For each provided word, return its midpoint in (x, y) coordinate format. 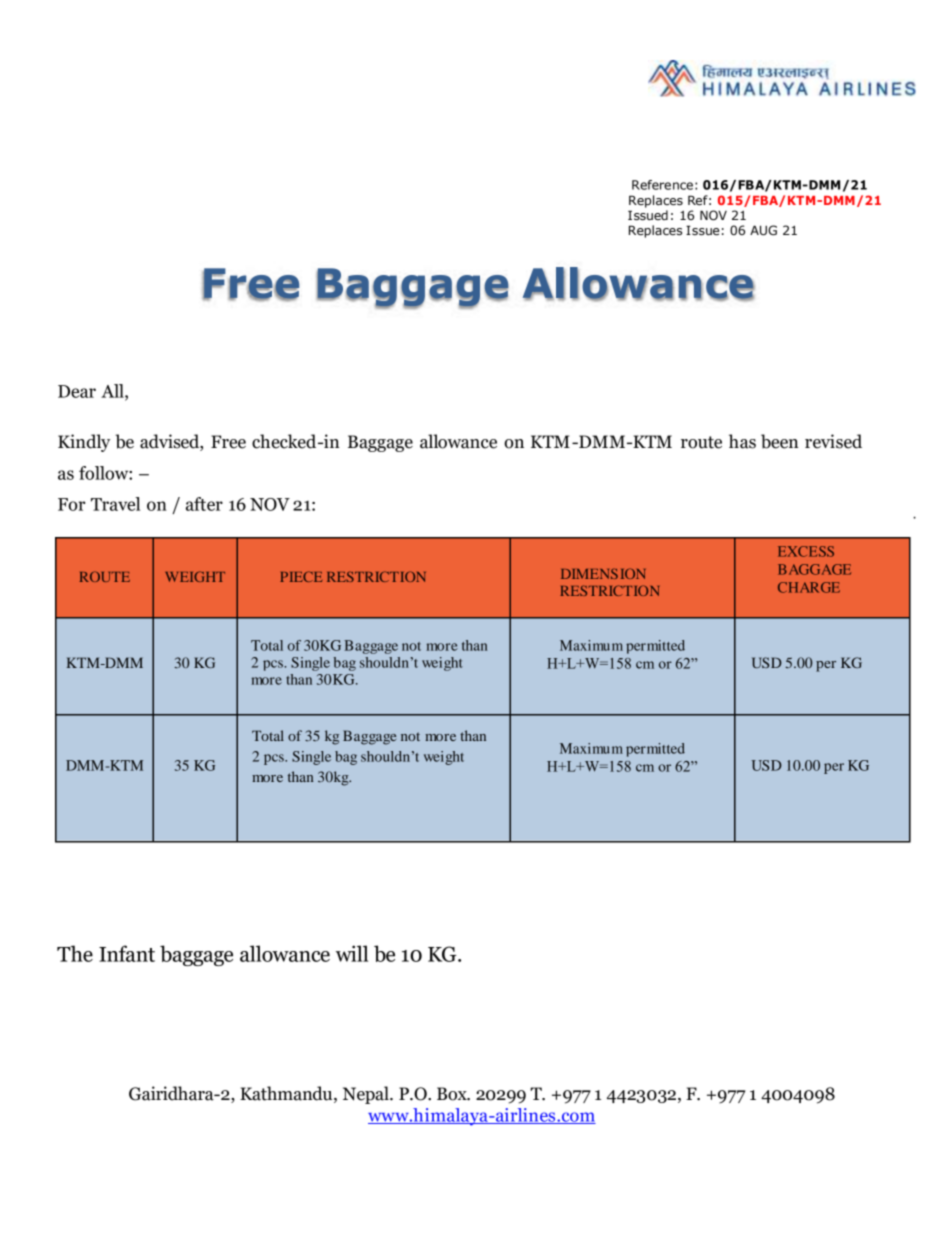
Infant (127, 953)
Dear (77, 391)
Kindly (84, 443)
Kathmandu (287, 1093)
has (742, 441)
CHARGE (809, 587)
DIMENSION (603, 573)
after (204, 504)
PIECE (301, 576)
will (352, 953)
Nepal (367, 1095)
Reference (662, 185)
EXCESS (806, 551)
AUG (763, 230)
